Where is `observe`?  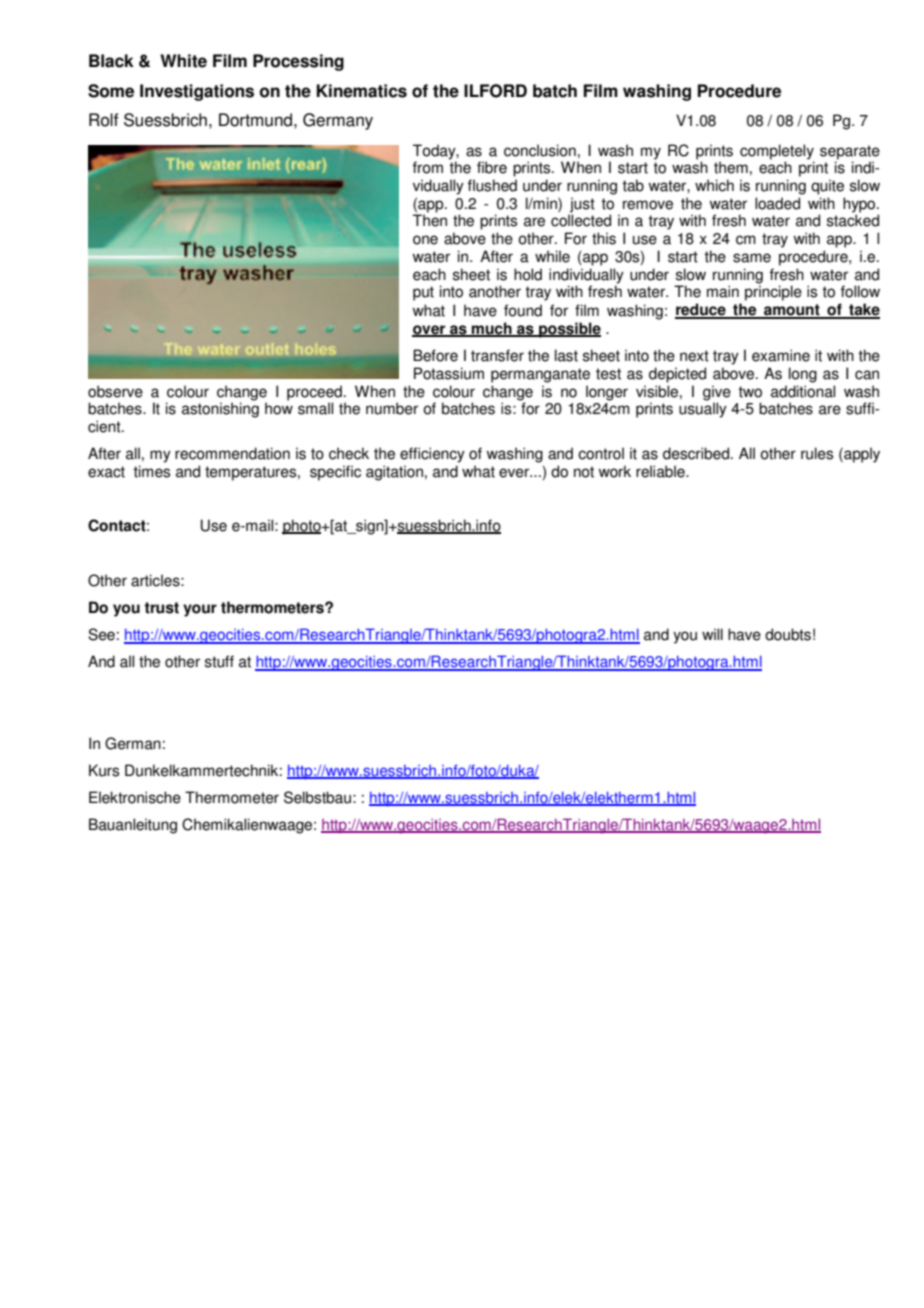 observe is located at coordinates (115, 391).
